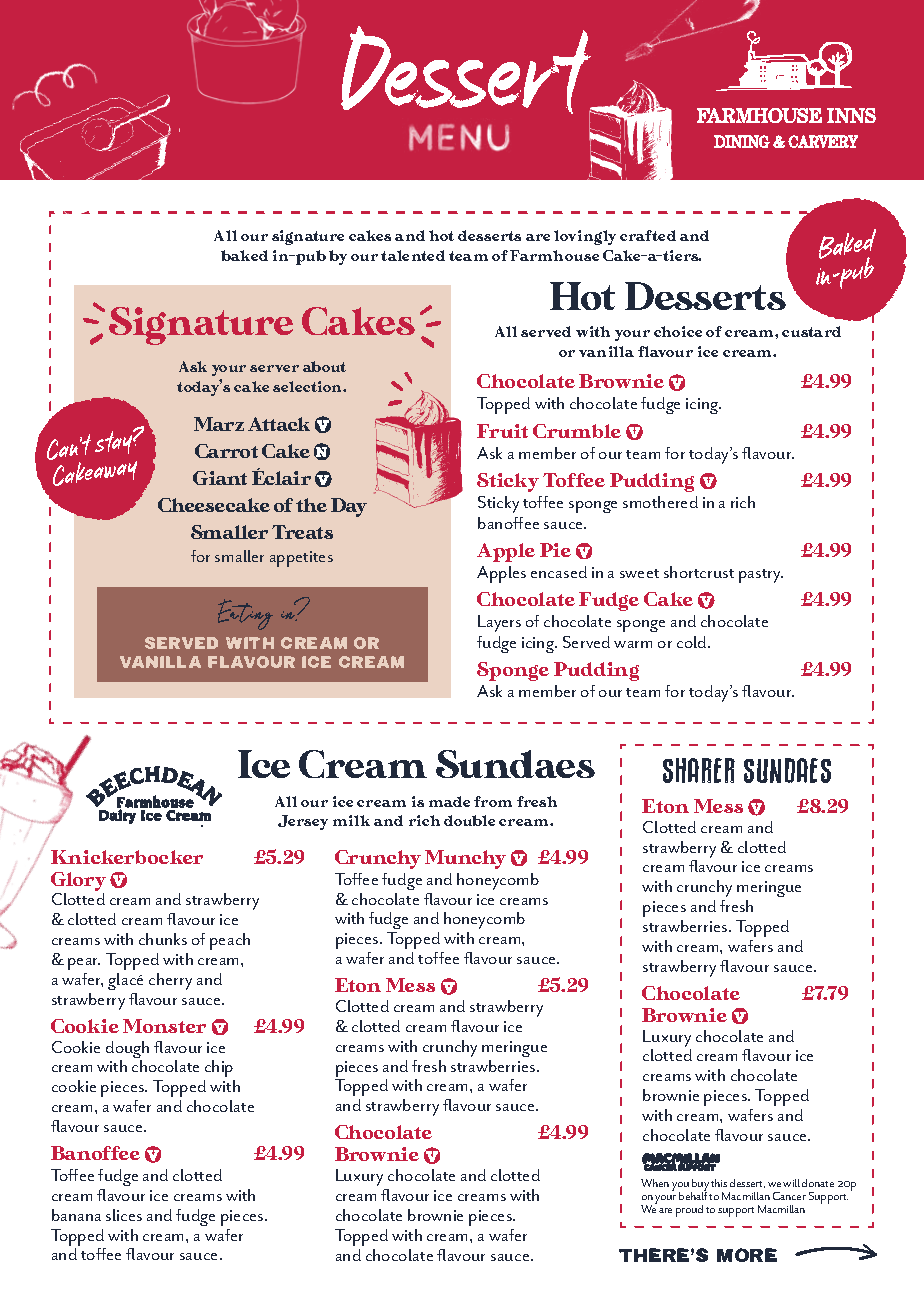 Image resolution: width=924 pixels, height=1311 pixels. I want to click on Giant, so click(220, 478).
